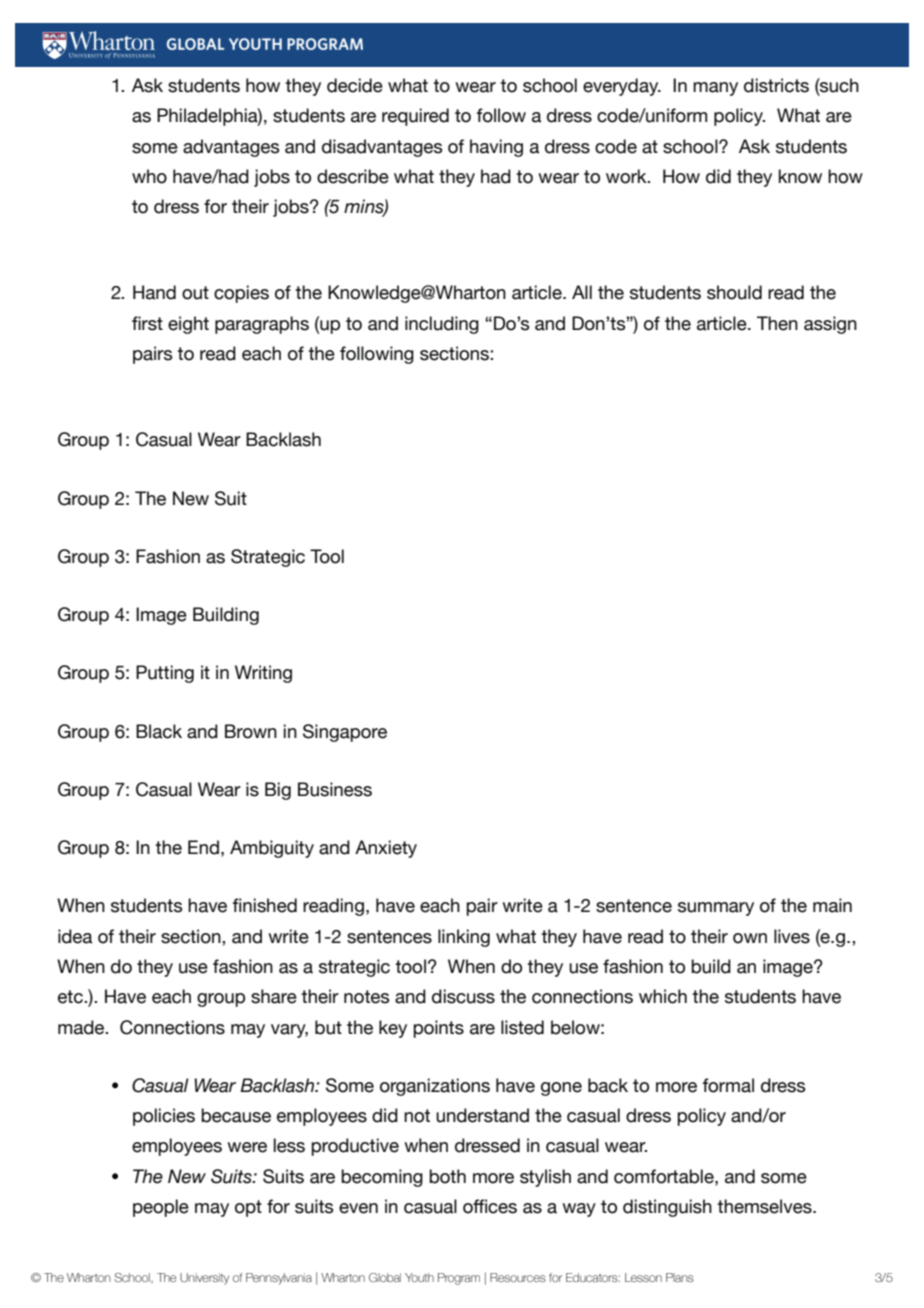 This image has height=1308, width=924. Describe the element at coordinates (149, 176) in the image. I see `who` at that location.
